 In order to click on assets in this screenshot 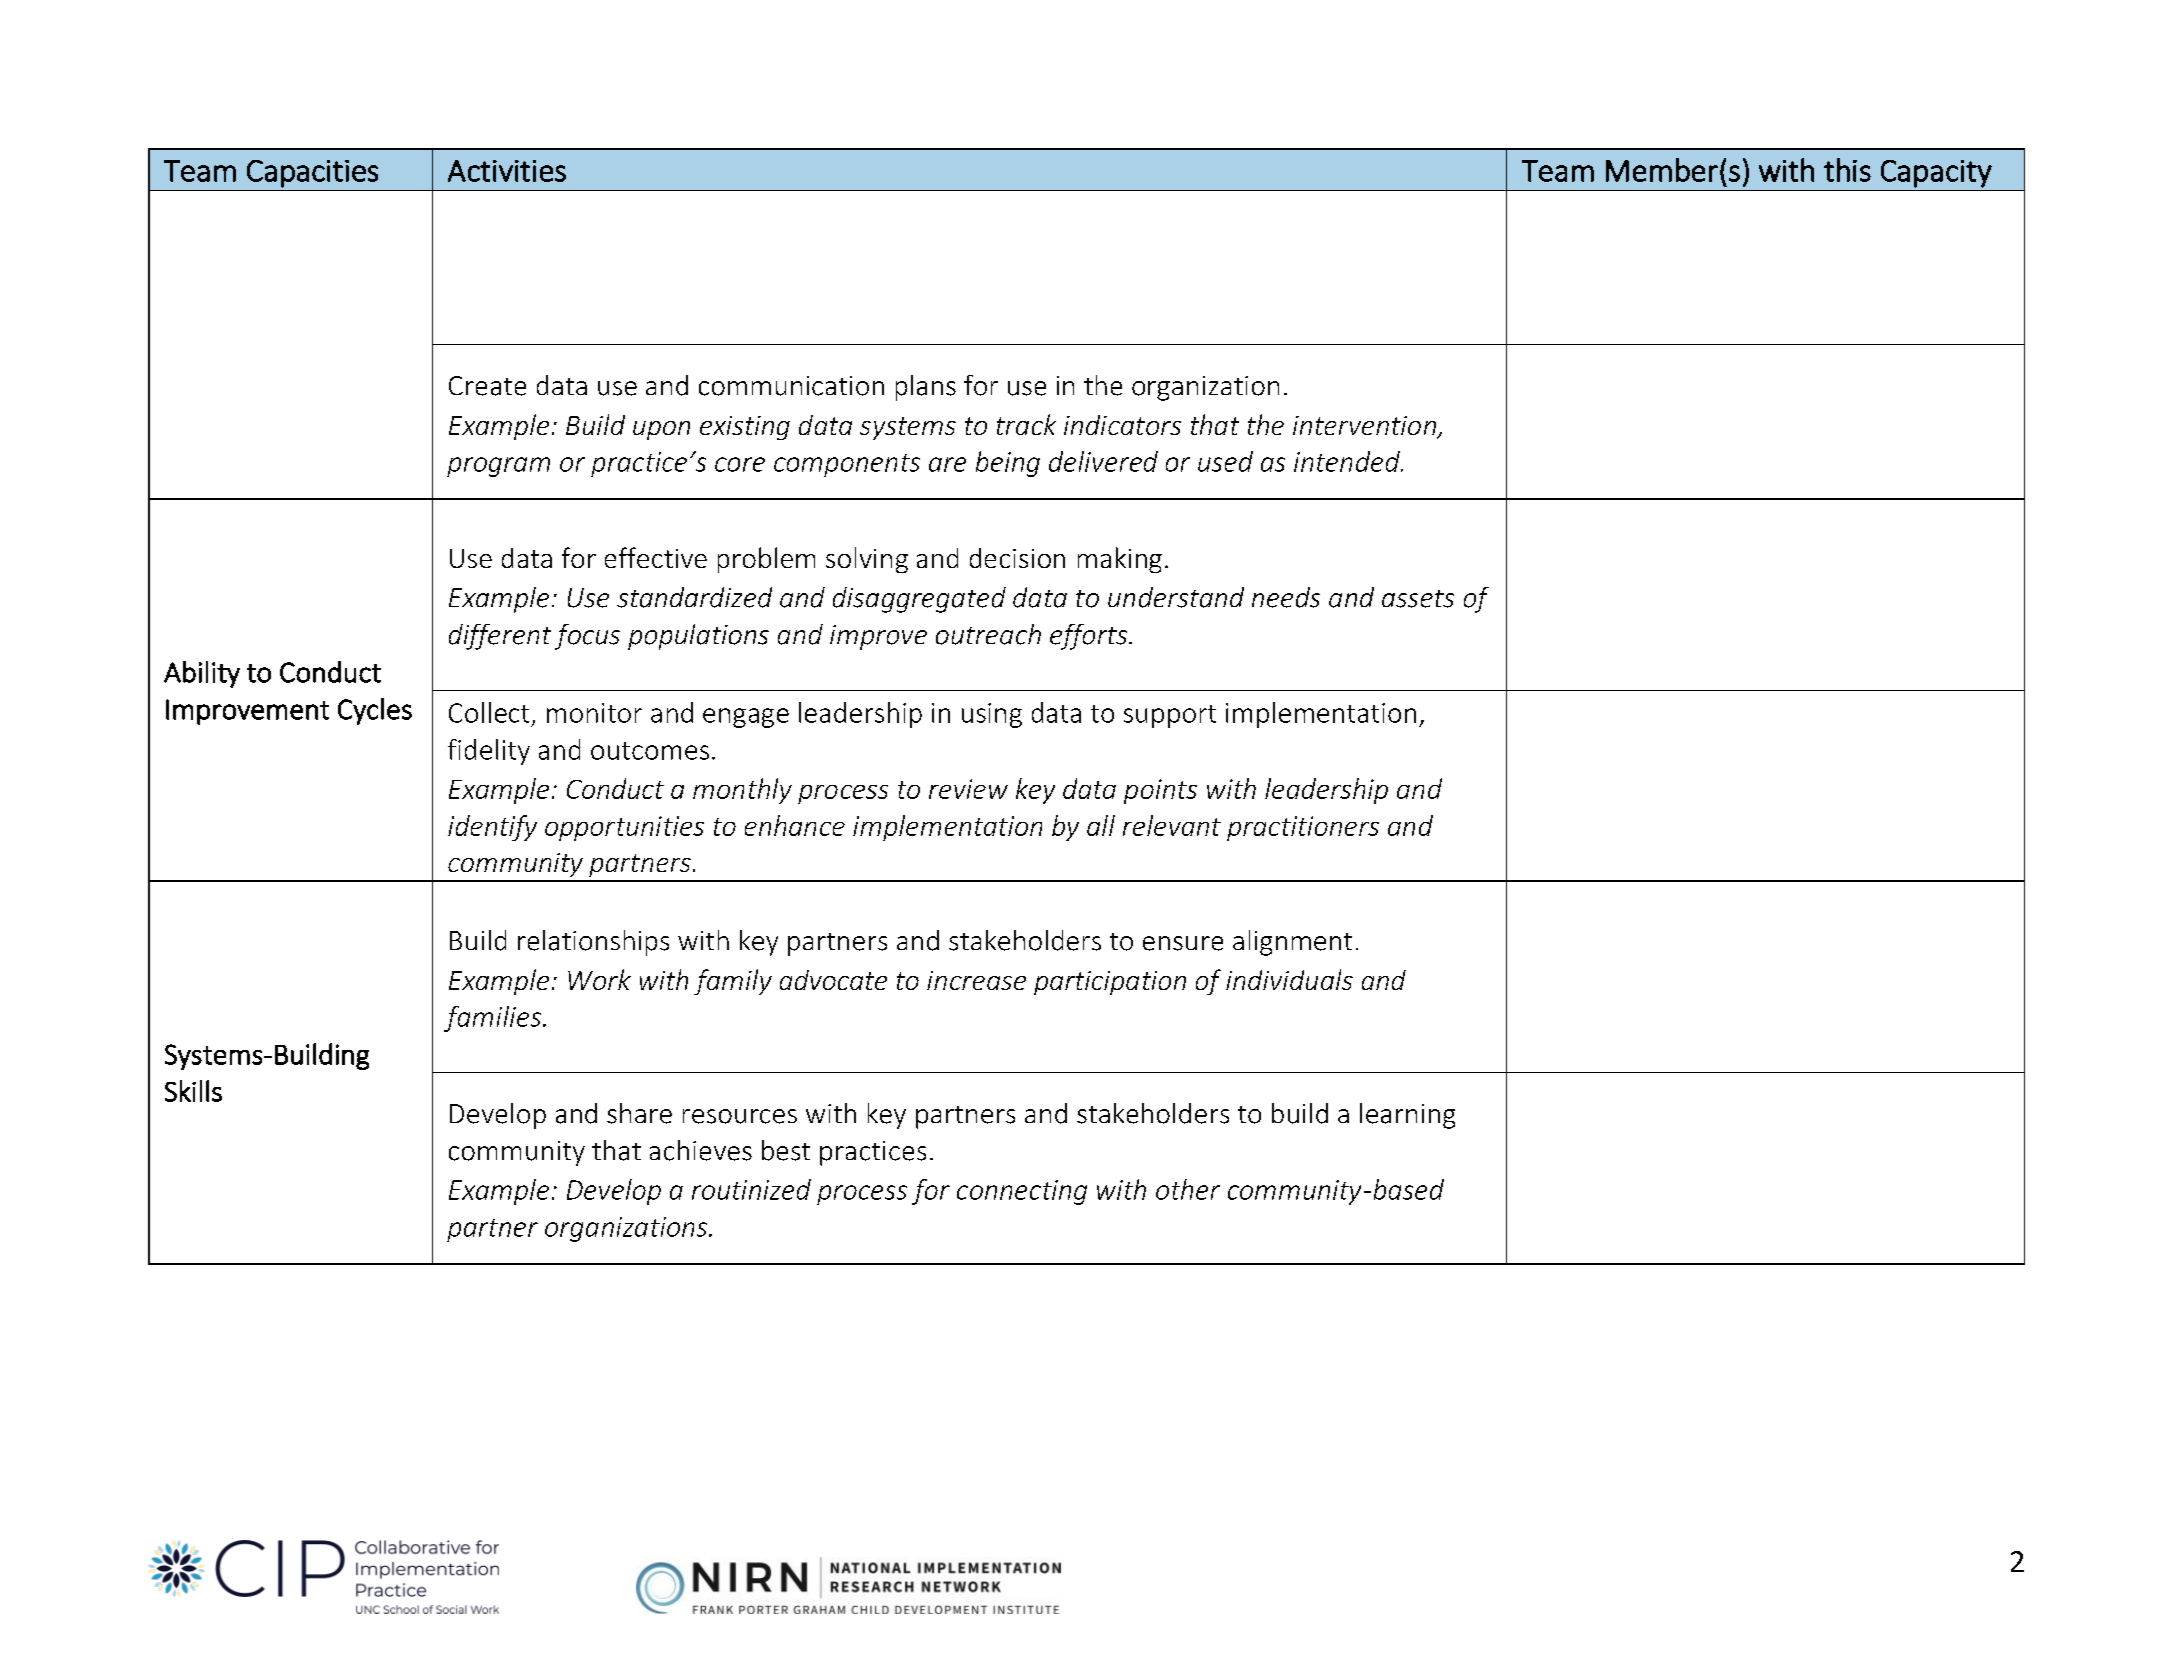, I will do `click(1418, 599)`.
